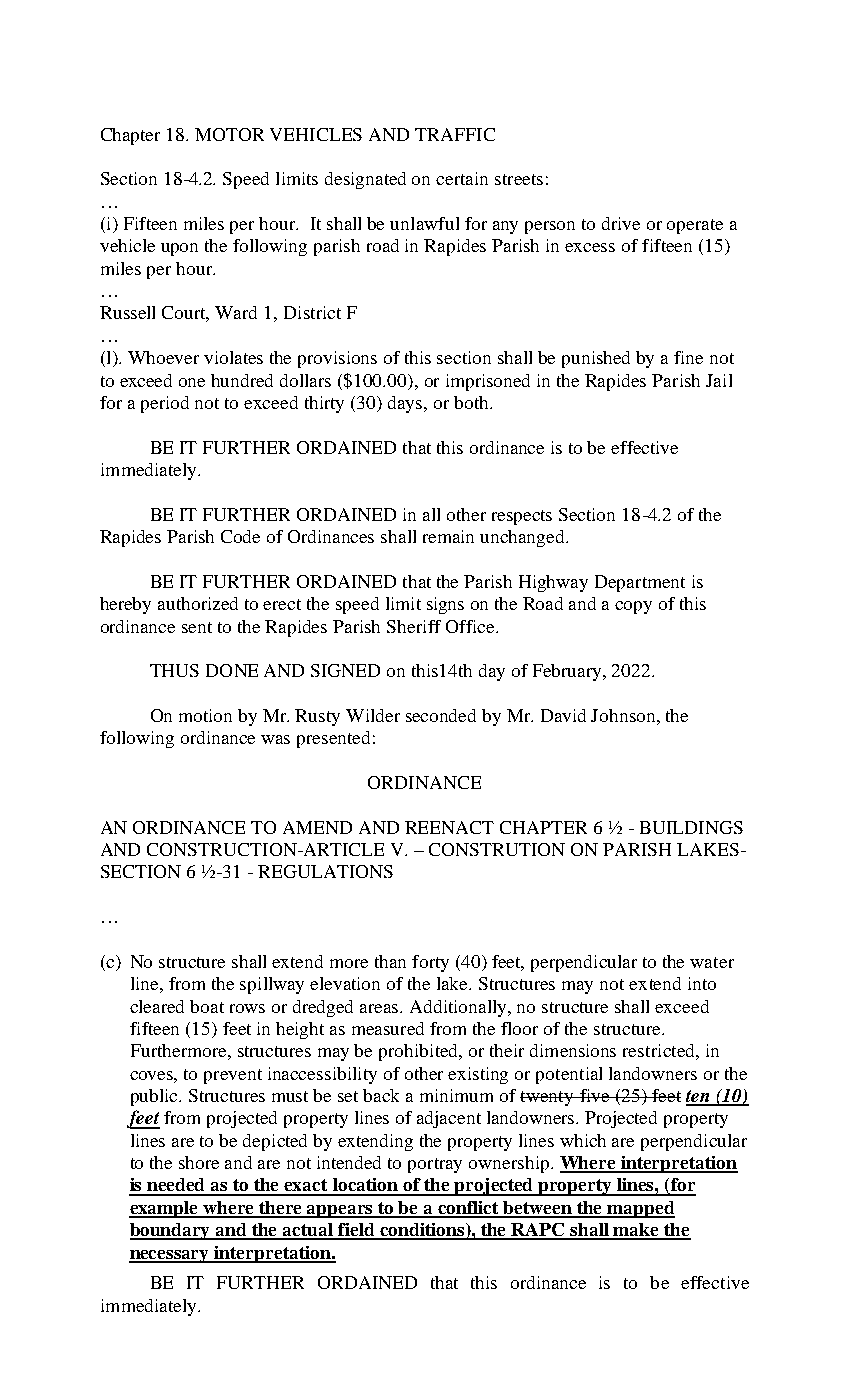  What do you see at coordinates (621, 223) in the screenshot?
I see `drive` at bounding box center [621, 223].
